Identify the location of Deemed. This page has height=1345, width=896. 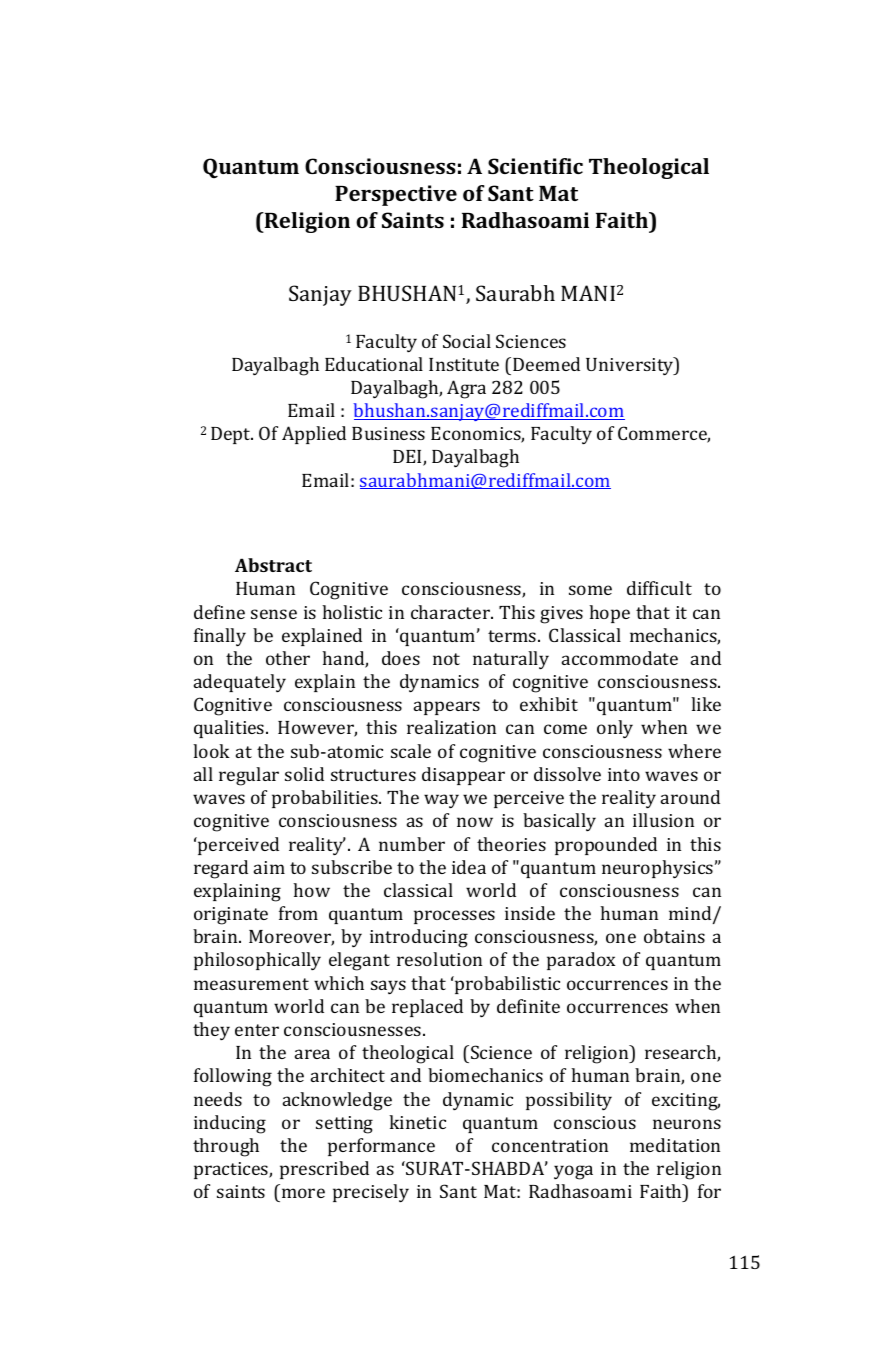
(546, 364).
